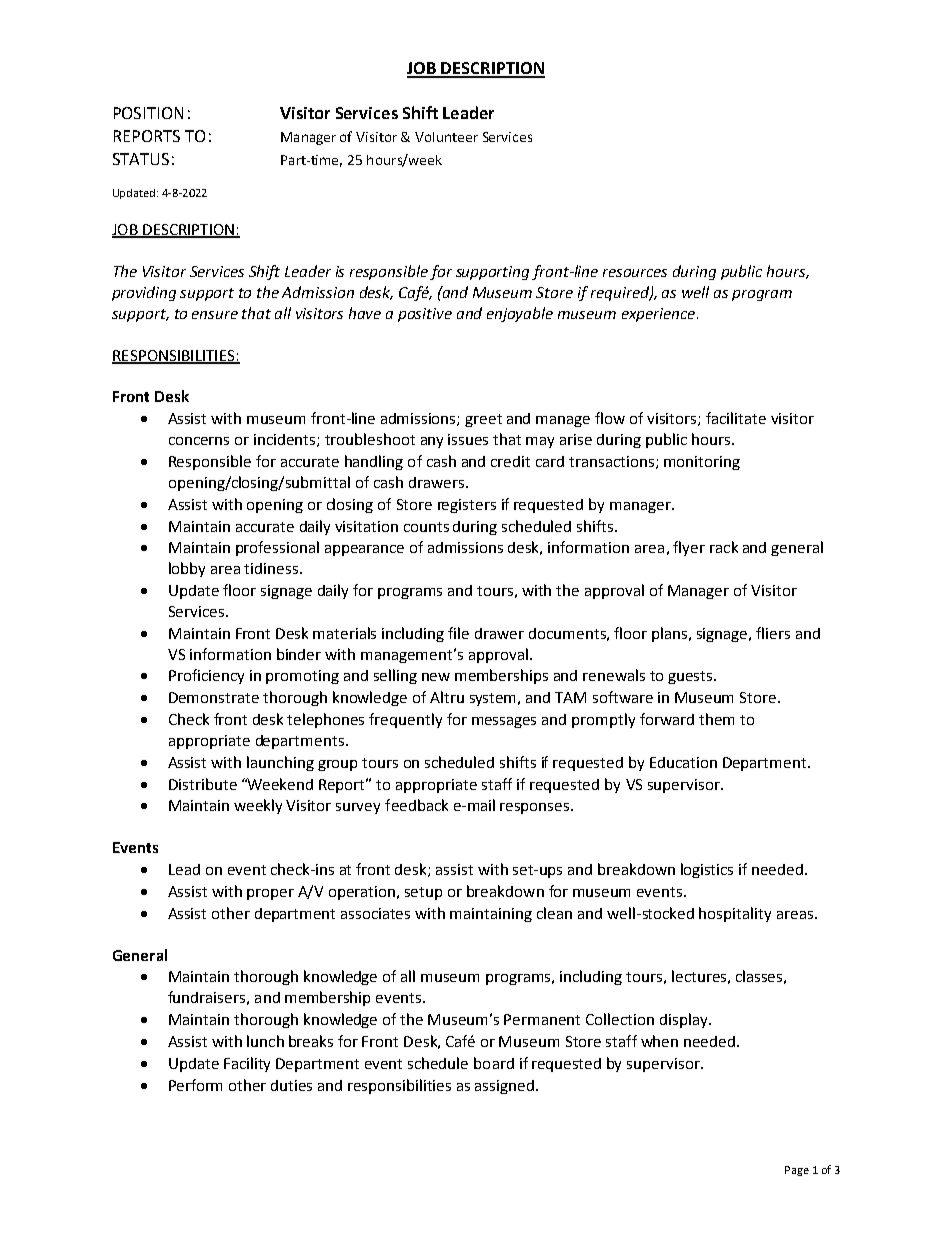  Describe the element at coordinates (707, 870) in the document. I see `logistics` at that location.
